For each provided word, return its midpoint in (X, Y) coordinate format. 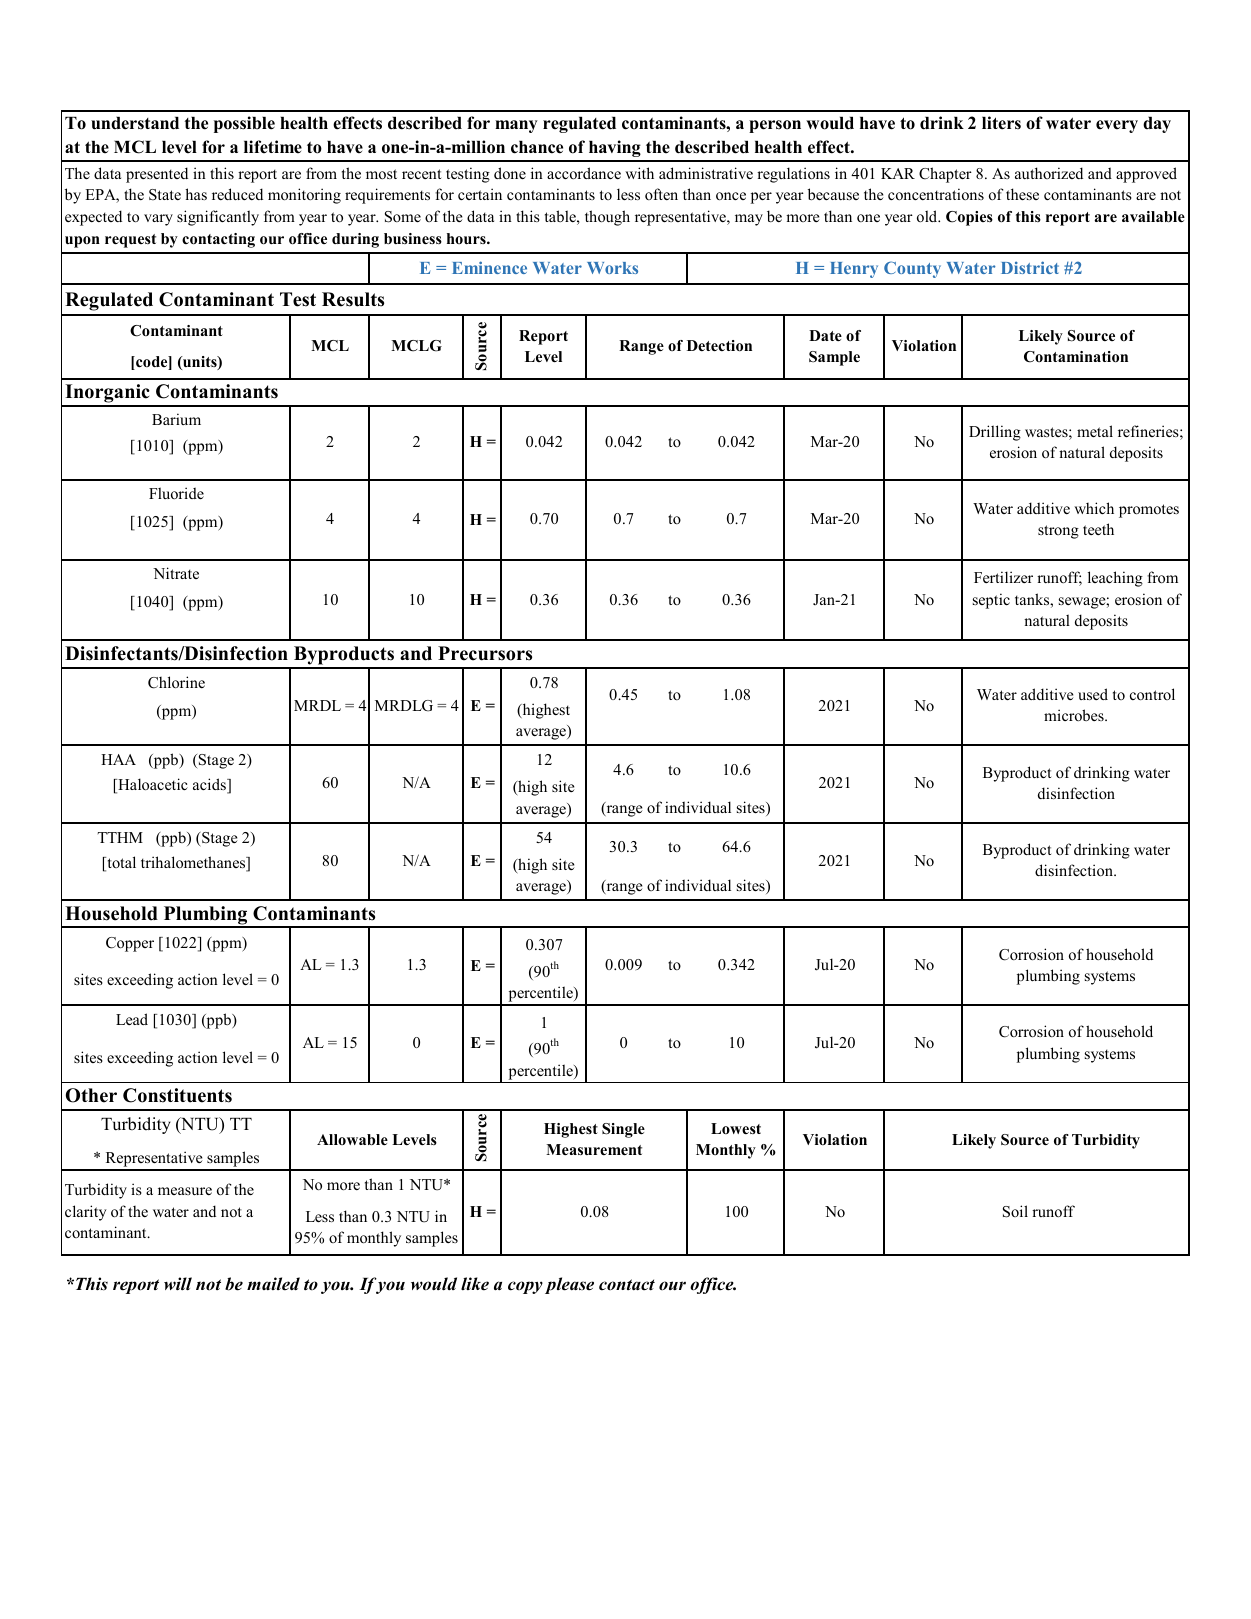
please (569, 1285)
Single (623, 1130)
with (639, 173)
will (178, 1284)
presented (157, 175)
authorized (1049, 173)
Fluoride (176, 493)
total (120, 863)
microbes (1075, 715)
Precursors (485, 653)
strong (1058, 532)
